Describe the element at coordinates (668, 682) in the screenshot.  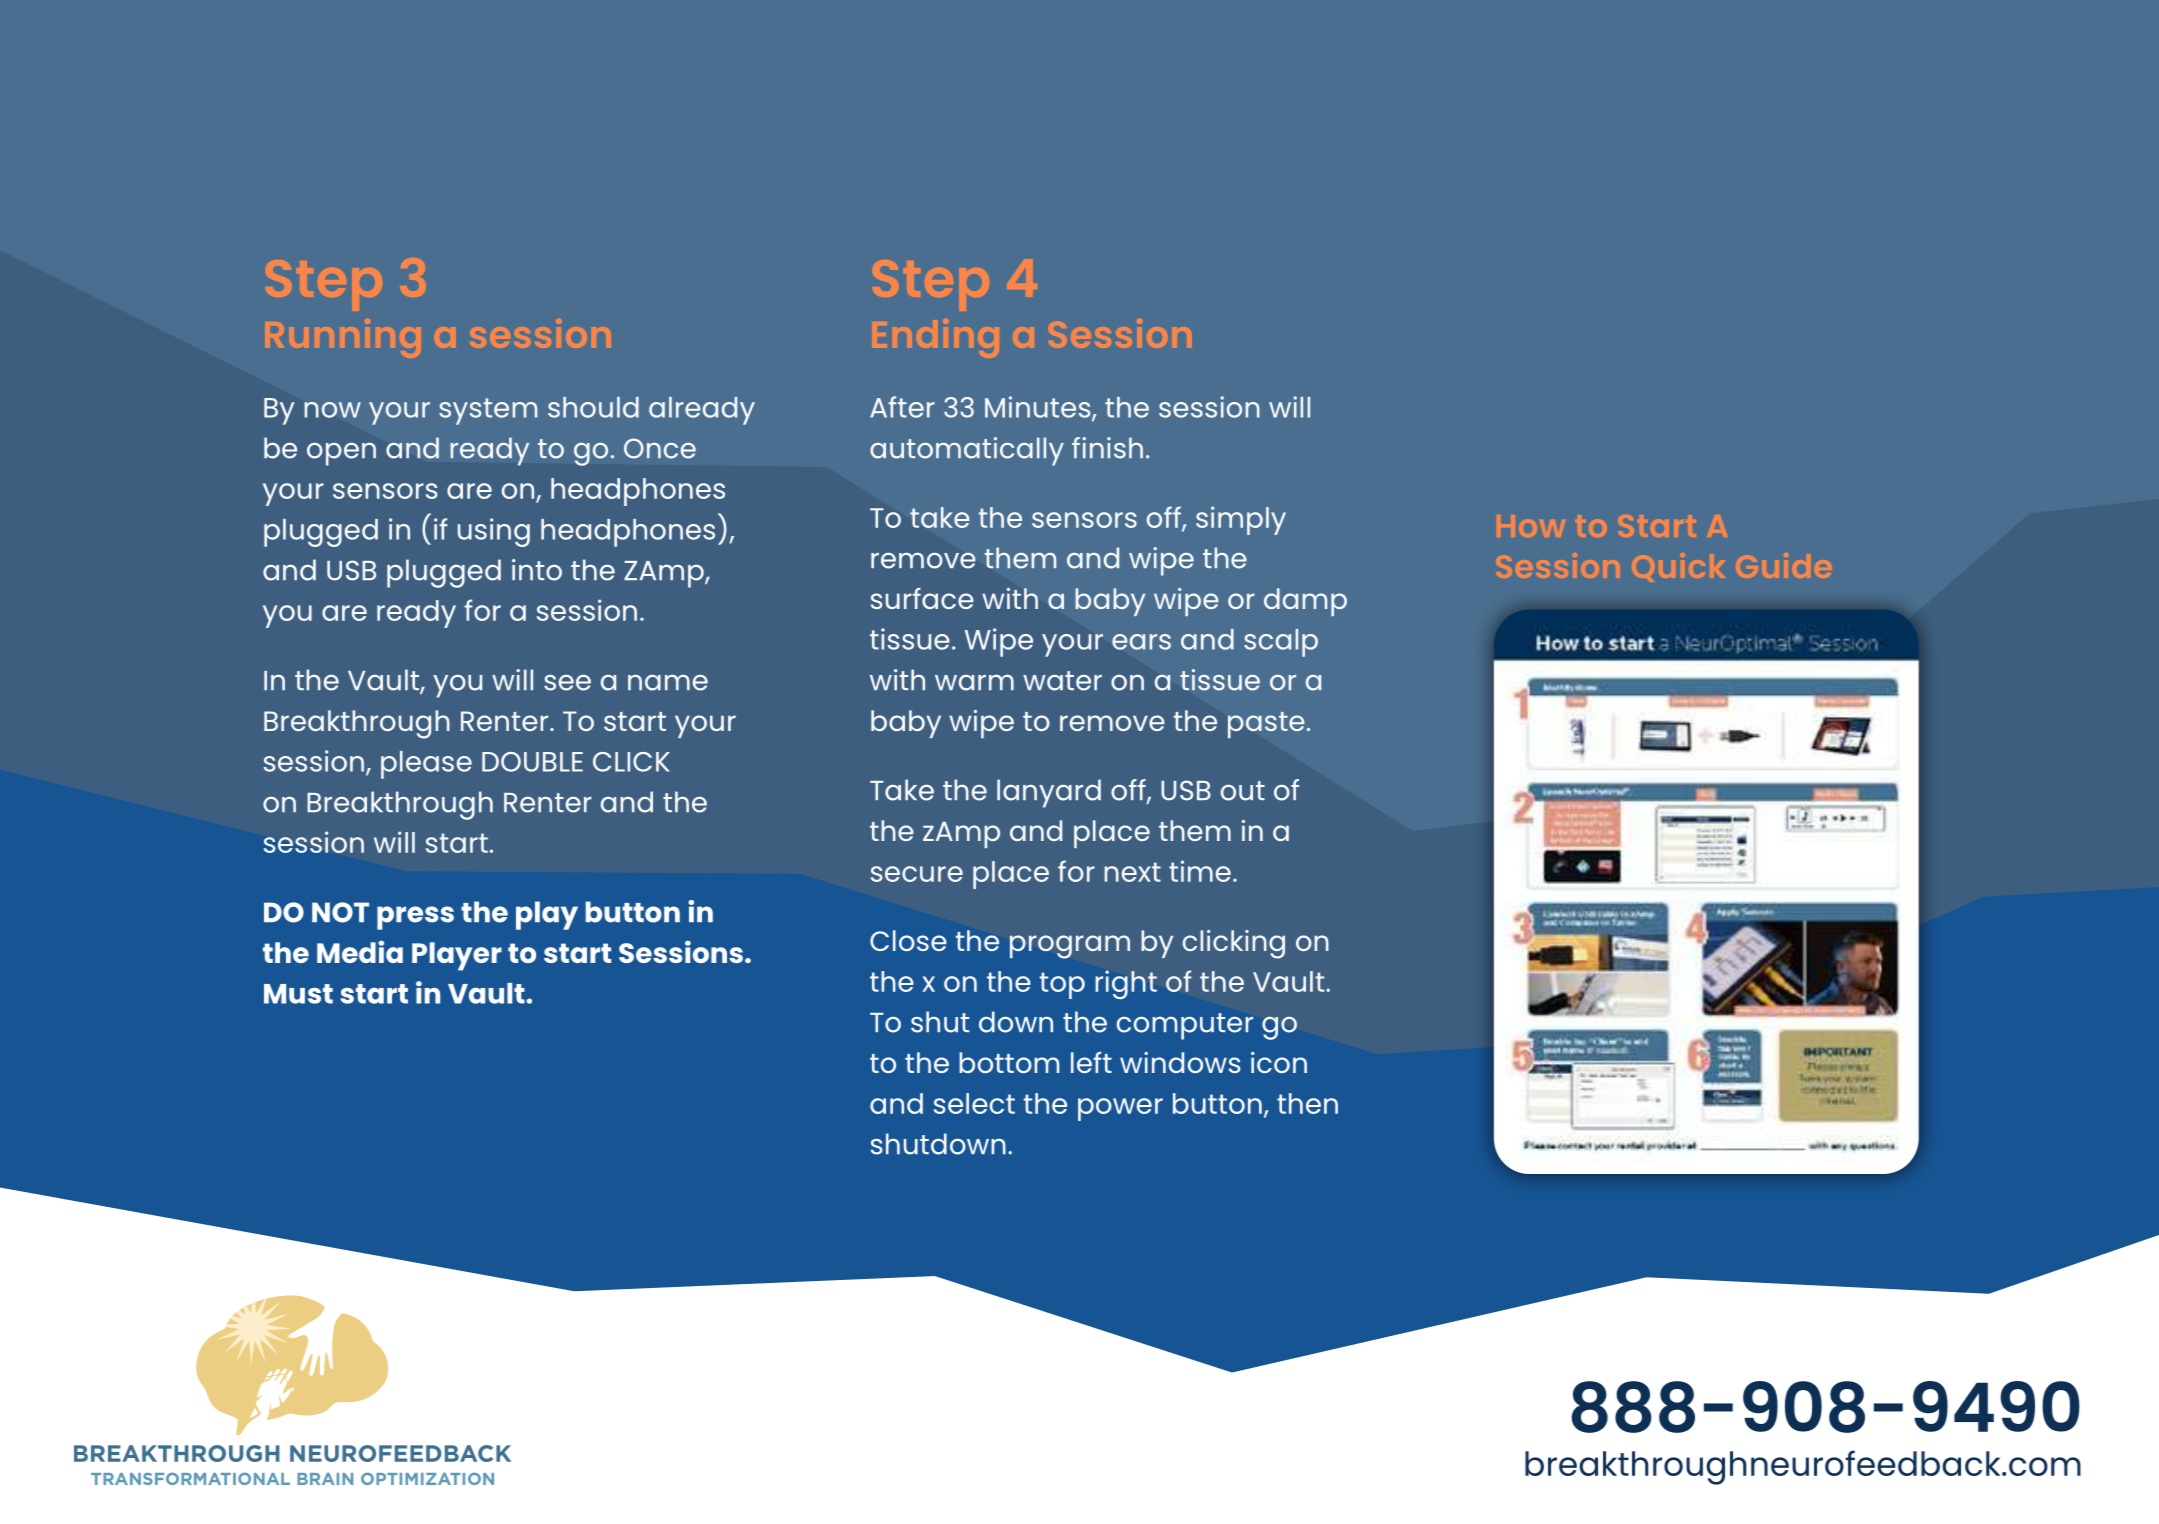
I see `name` at that location.
